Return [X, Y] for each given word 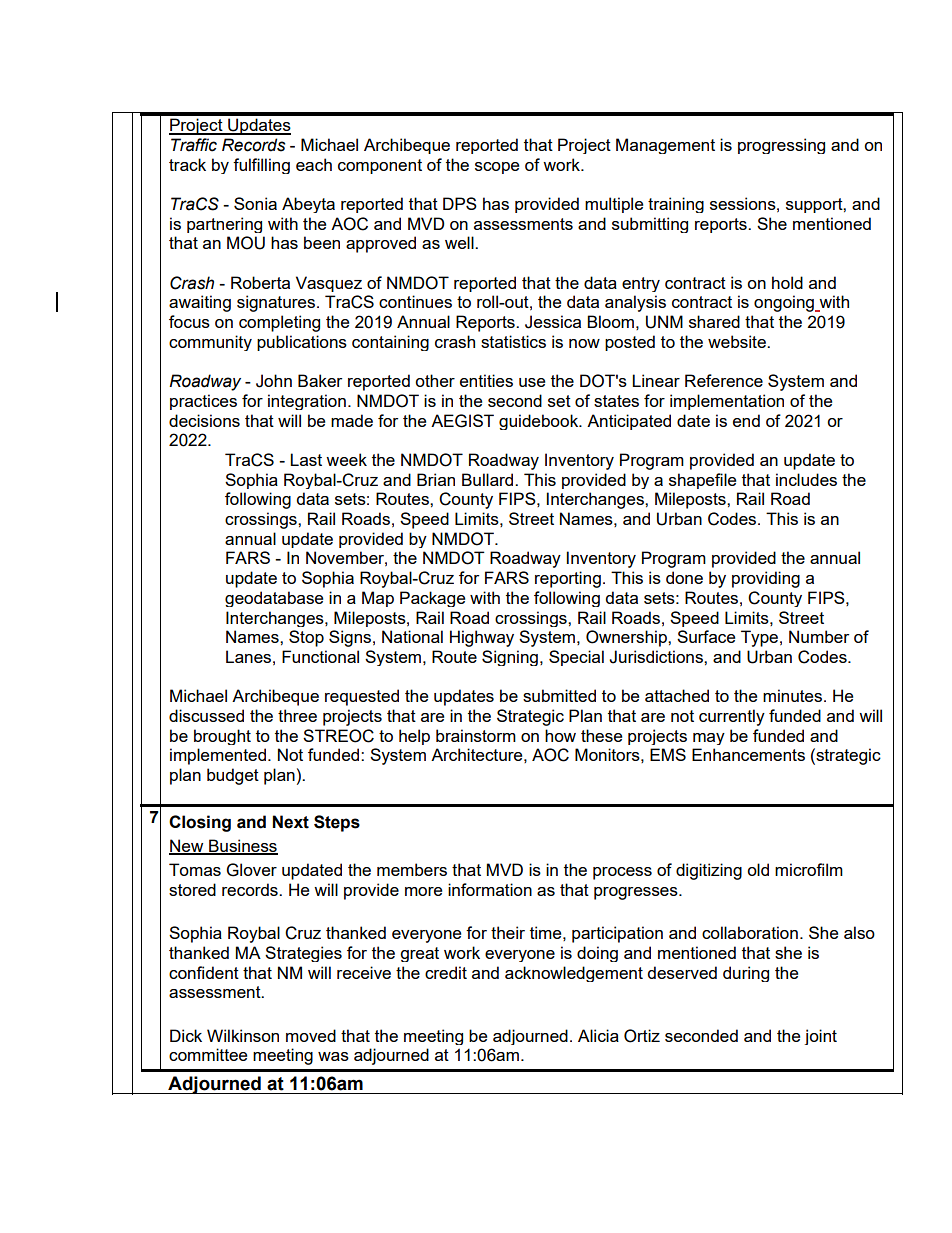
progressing [781, 146]
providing [766, 579]
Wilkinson [243, 1035]
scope [497, 168]
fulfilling [261, 166]
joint [820, 1037]
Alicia [598, 1035]
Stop [306, 638]
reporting [568, 579]
